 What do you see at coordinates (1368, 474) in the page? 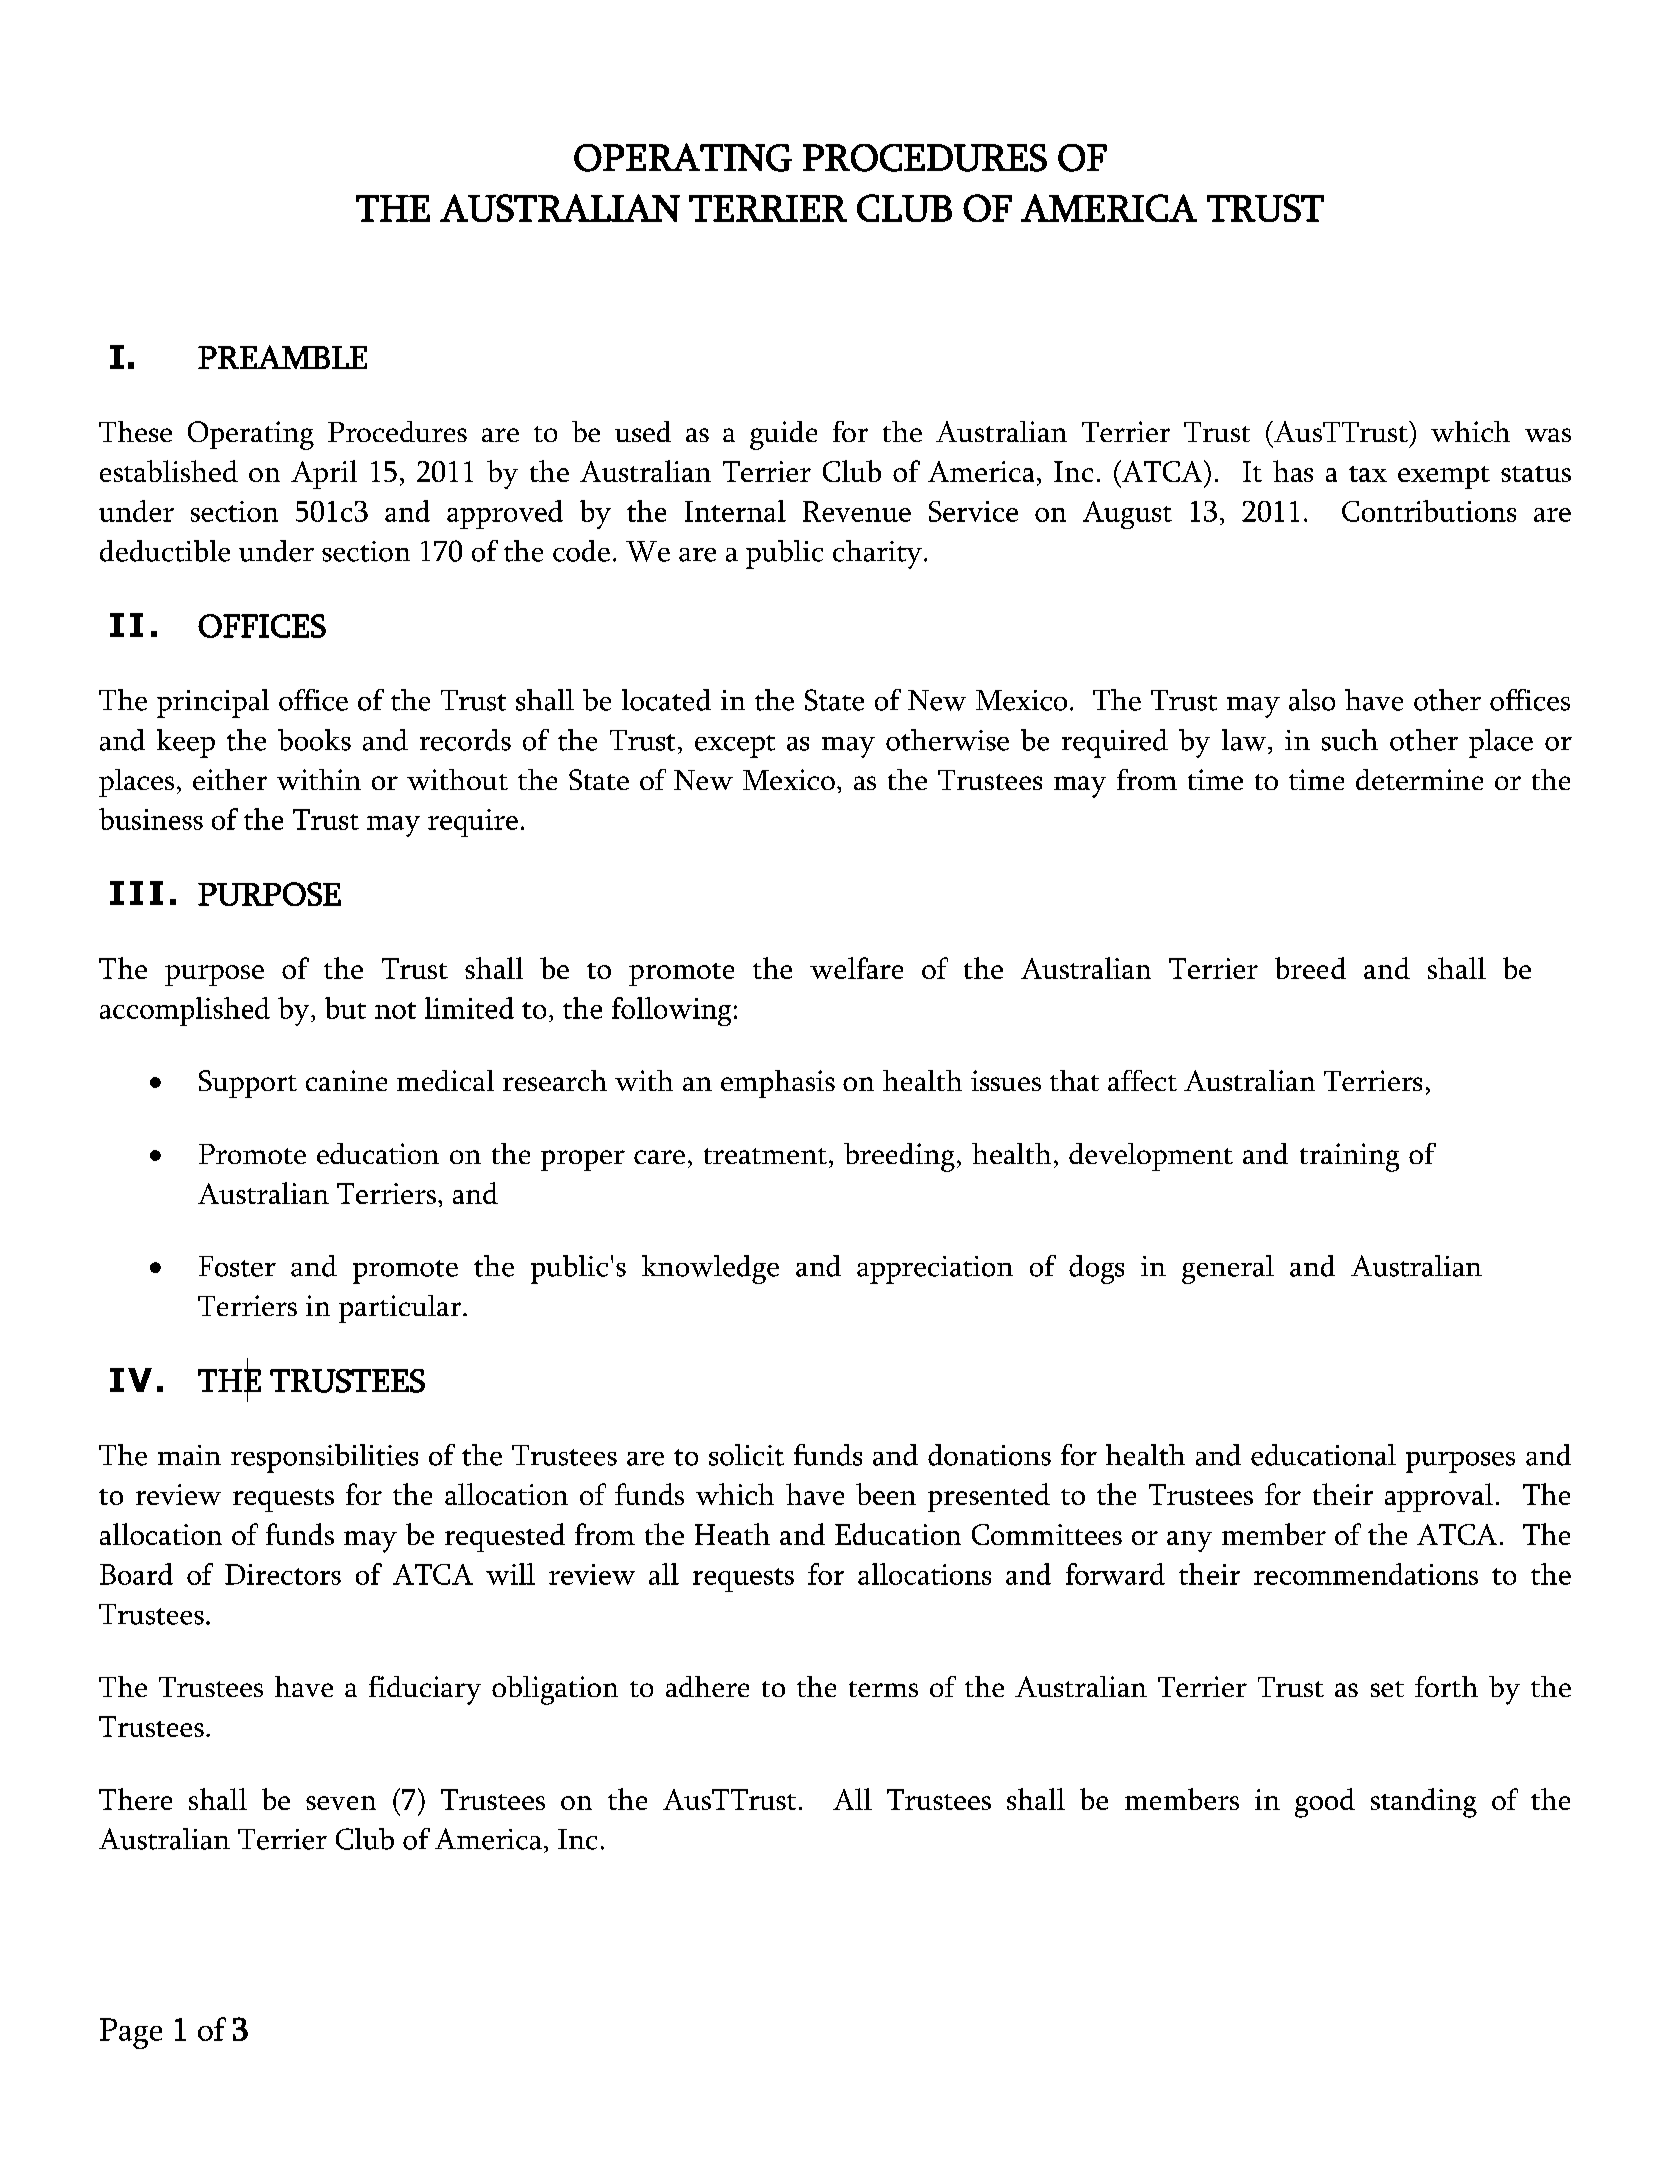
I see `tax` at bounding box center [1368, 474].
